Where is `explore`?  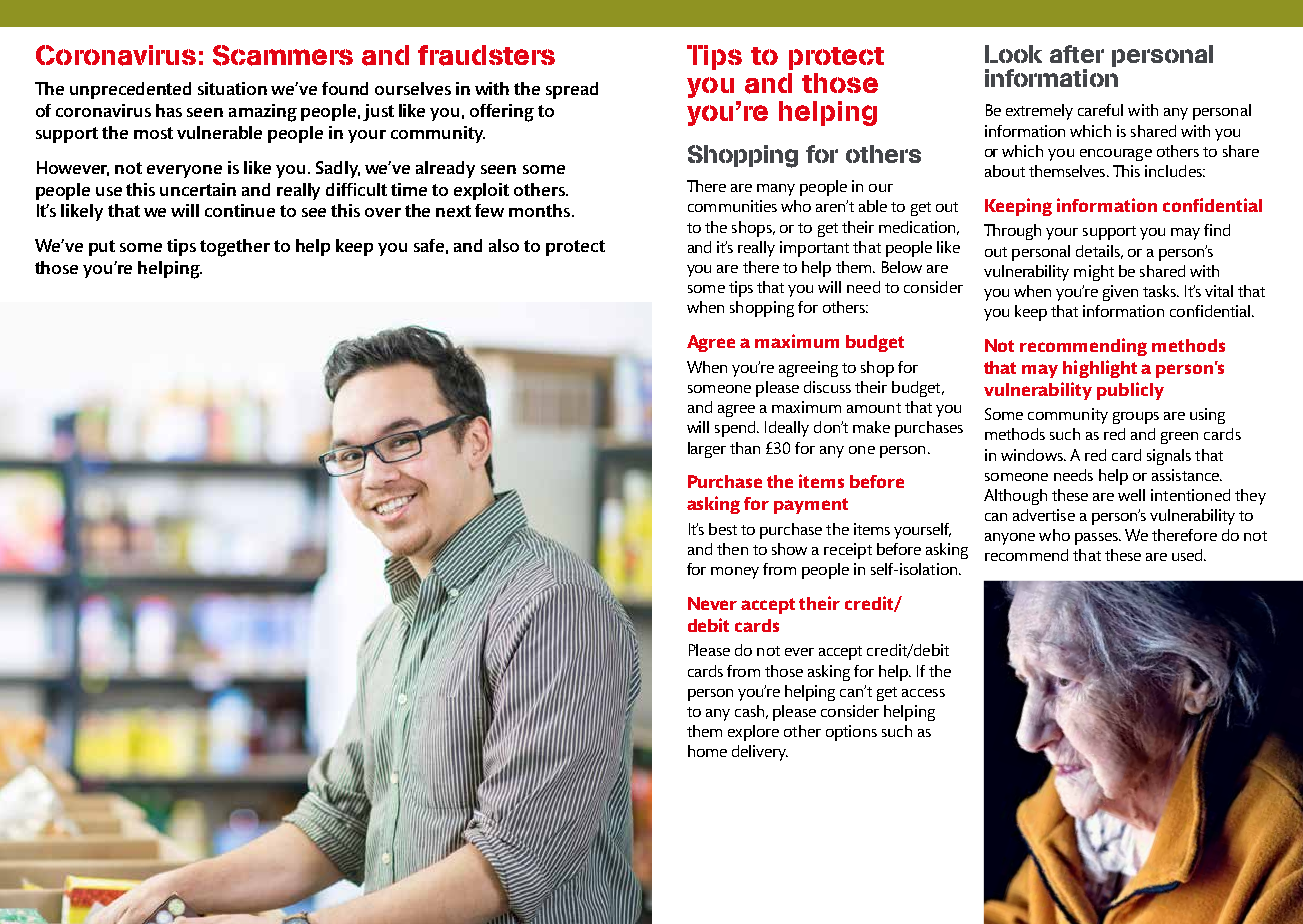
explore is located at coordinates (753, 733).
